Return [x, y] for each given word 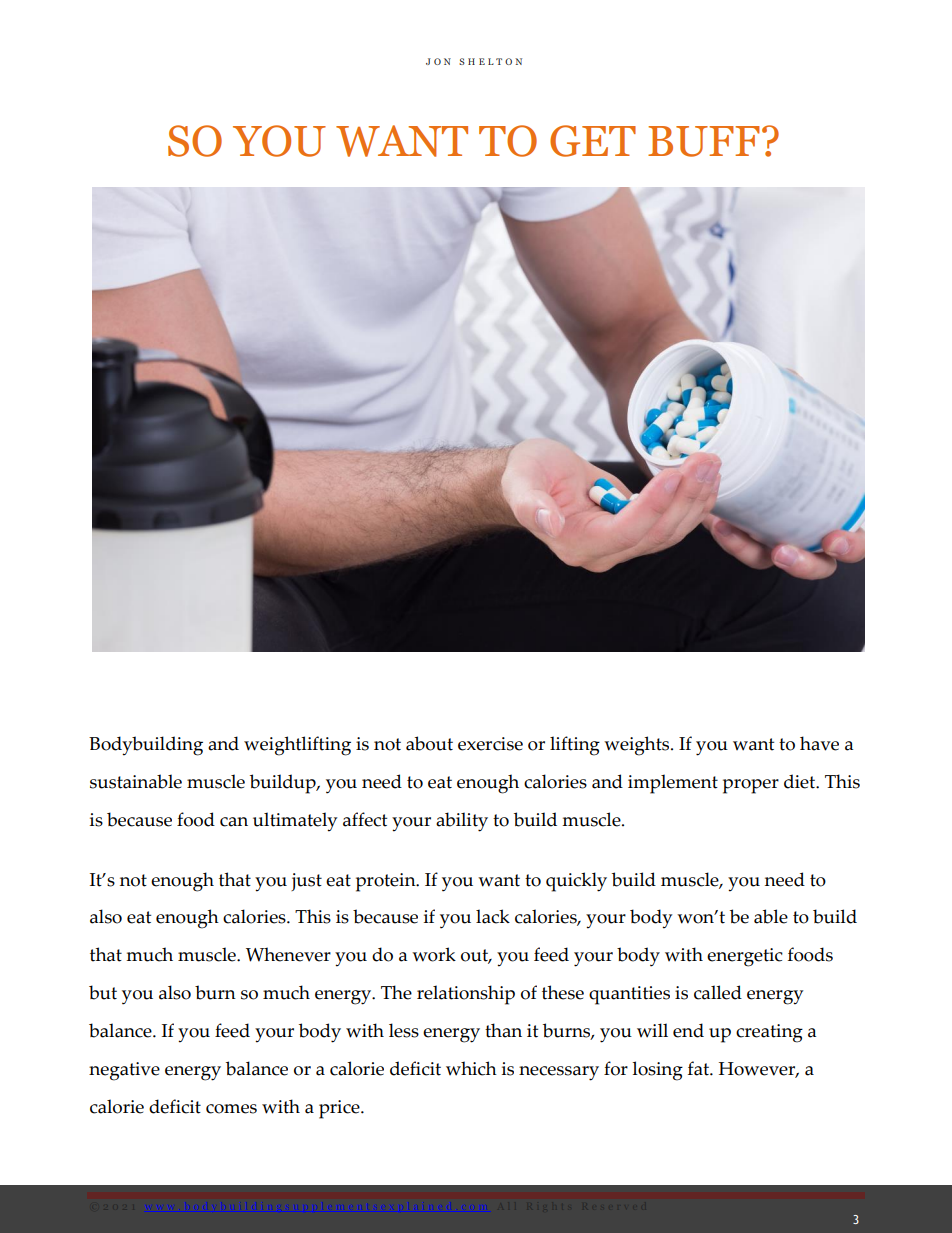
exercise [490, 744]
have [819, 743]
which [471, 1068]
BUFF [704, 141]
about [429, 743]
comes [231, 1109]
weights [638, 746]
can [234, 822]
